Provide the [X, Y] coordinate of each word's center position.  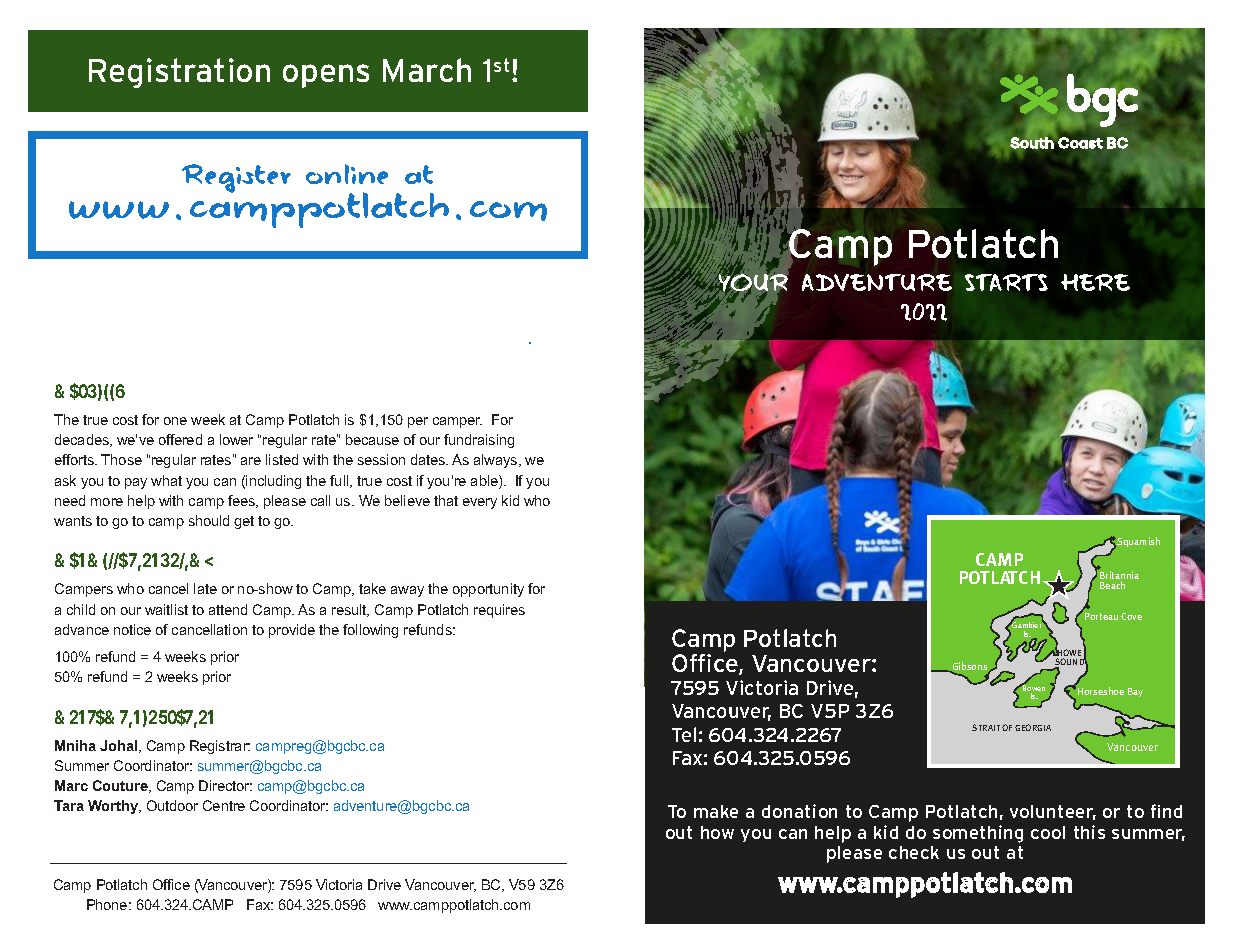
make [716, 811]
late [205, 588]
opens [326, 76]
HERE [1095, 282]
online [347, 174]
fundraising [479, 441]
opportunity [488, 590]
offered [180, 439]
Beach [1112, 585]
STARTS [1006, 282]
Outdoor [172, 805]
